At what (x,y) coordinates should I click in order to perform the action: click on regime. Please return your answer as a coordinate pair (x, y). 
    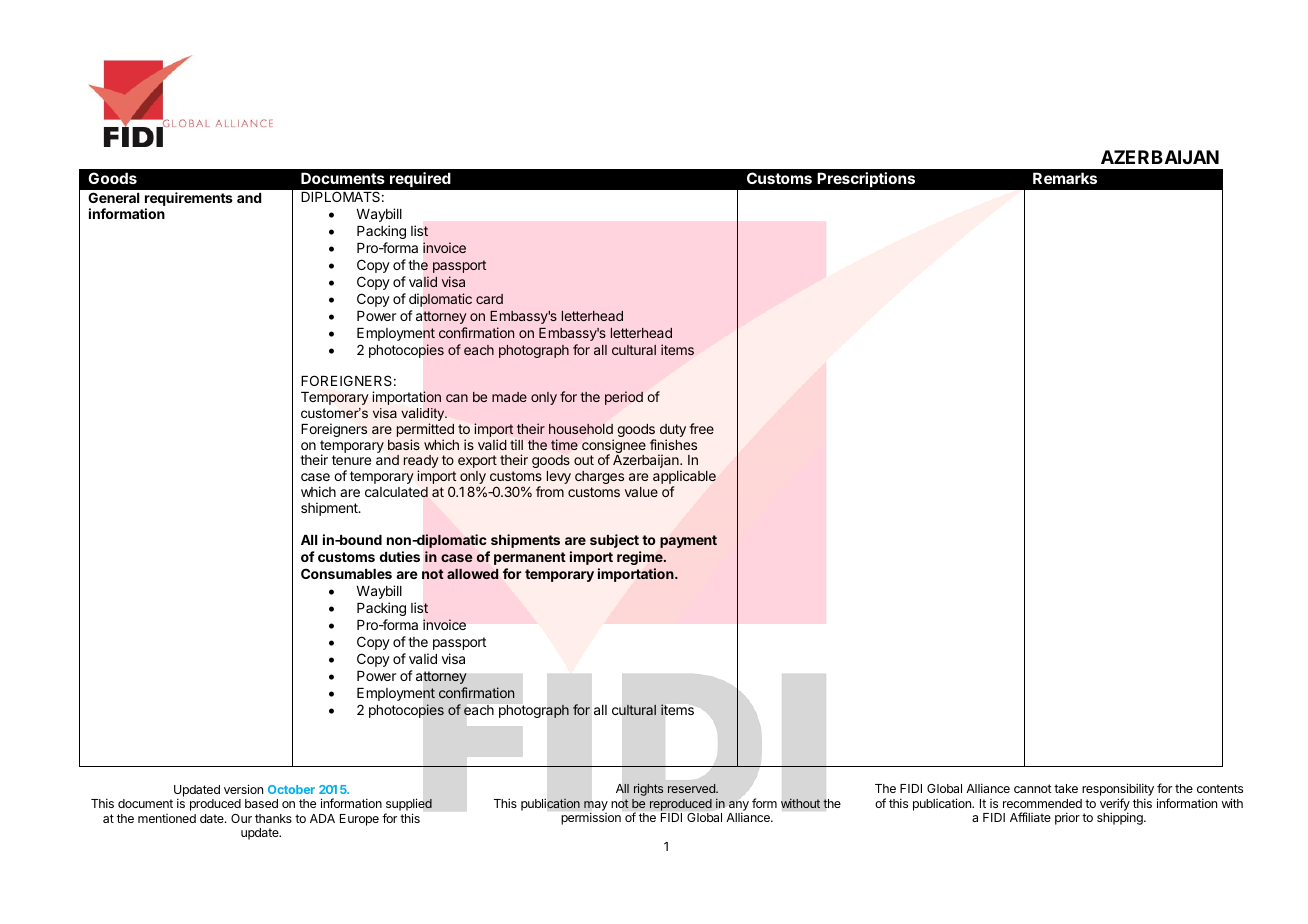
    Looking at the image, I should click on (641, 558).
